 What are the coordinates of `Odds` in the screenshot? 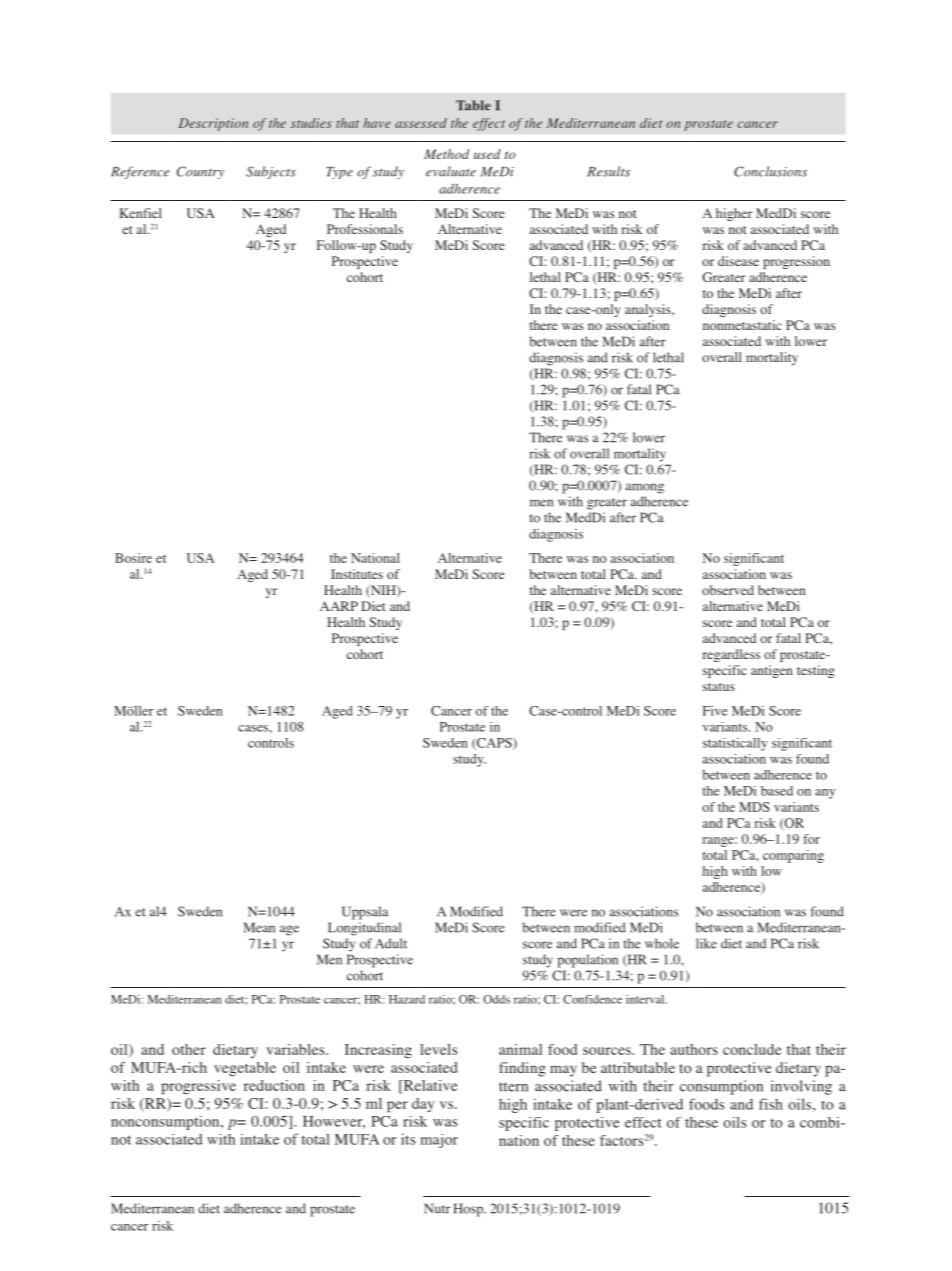 It's located at (496, 999).
